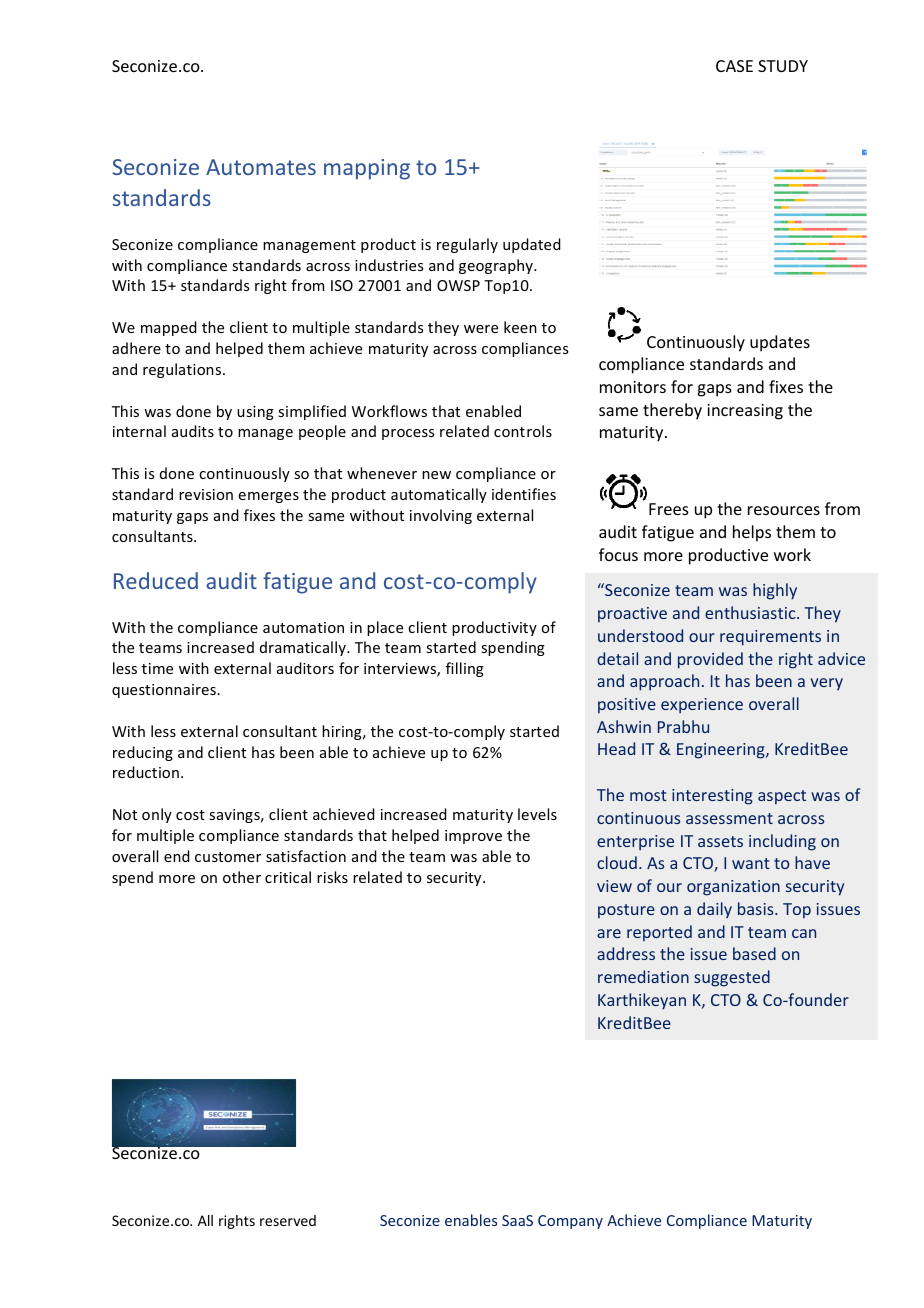 The height and width of the document is (1308, 924). I want to click on Company, so click(570, 1222).
